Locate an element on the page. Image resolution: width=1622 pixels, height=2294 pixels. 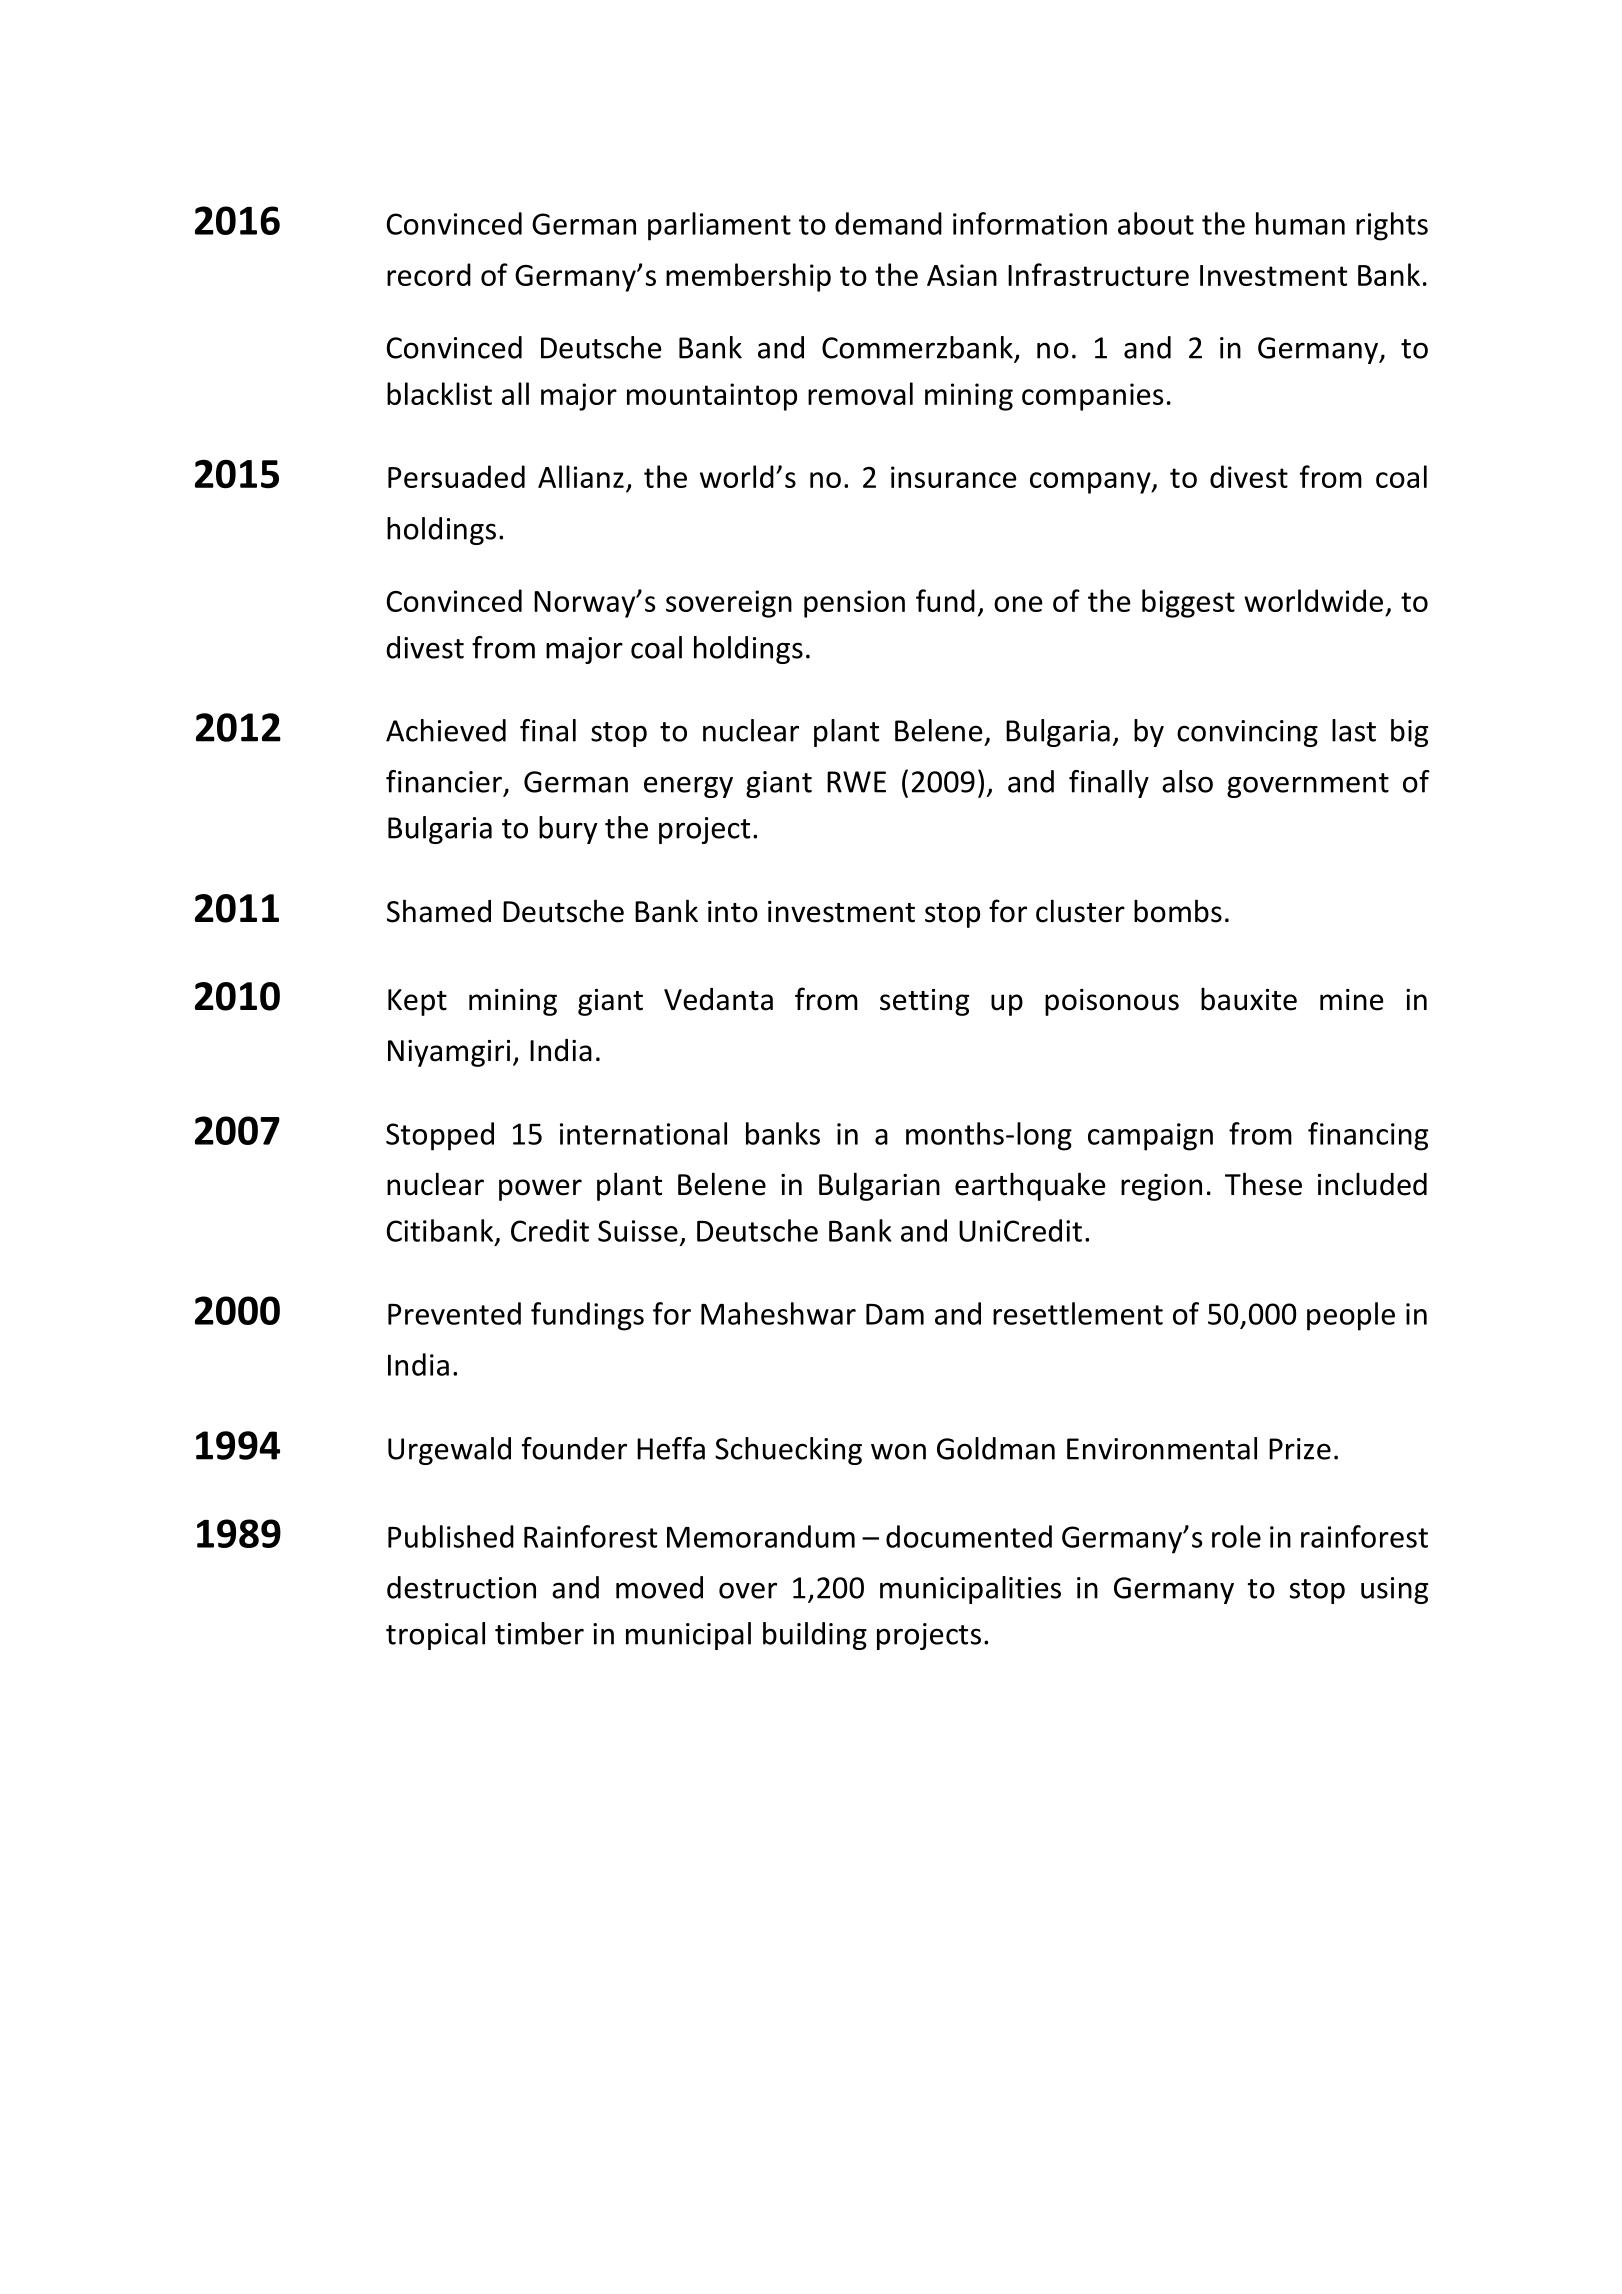
bauxite is located at coordinates (1249, 999).
